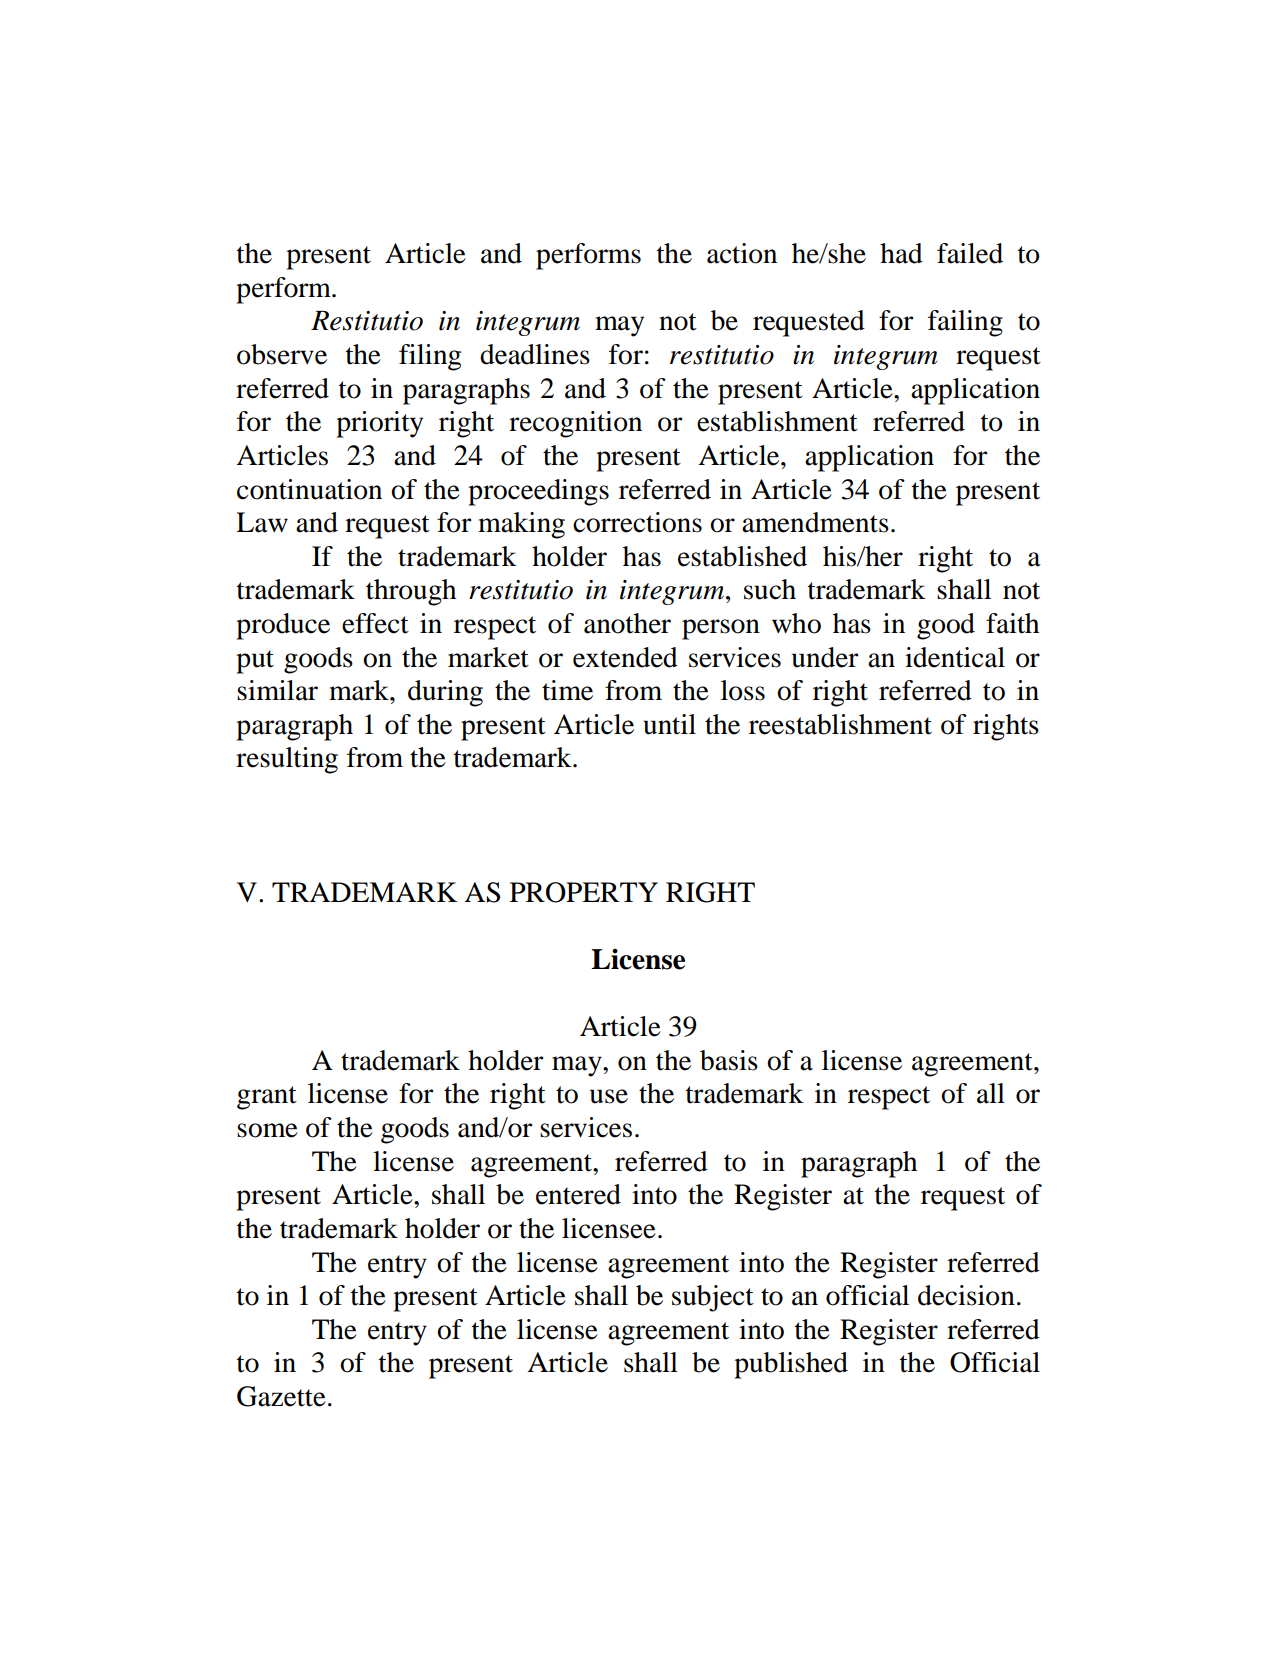 The image size is (1277, 1653). I want to click on effect, so click(375, 623).
